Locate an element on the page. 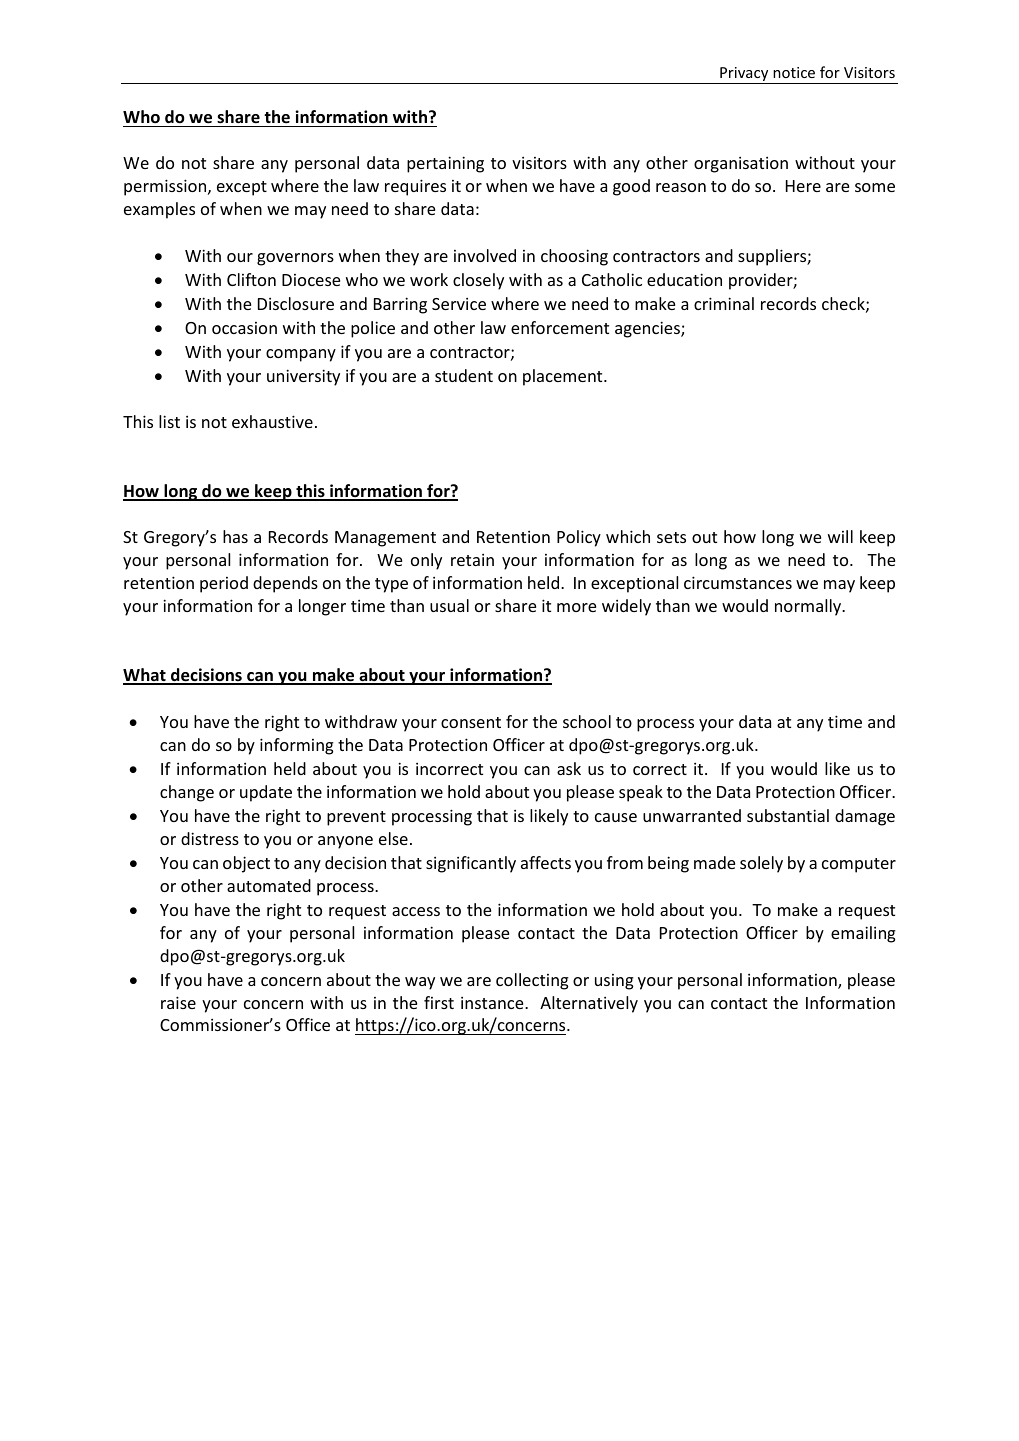  pertaining is located at coordinates (445, 164).
